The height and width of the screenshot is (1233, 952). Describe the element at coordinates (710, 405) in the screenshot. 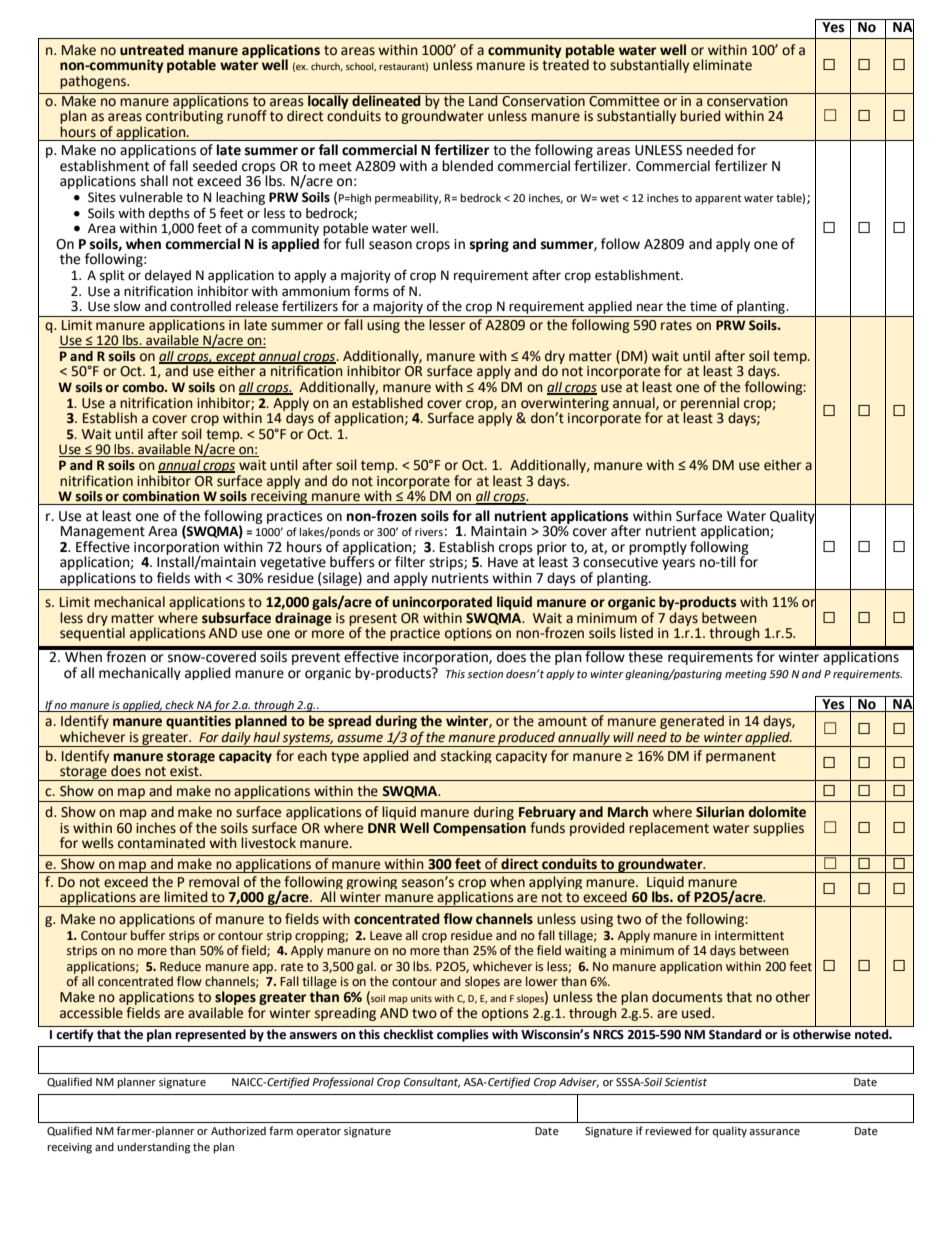

I see `perennial` at that location.
